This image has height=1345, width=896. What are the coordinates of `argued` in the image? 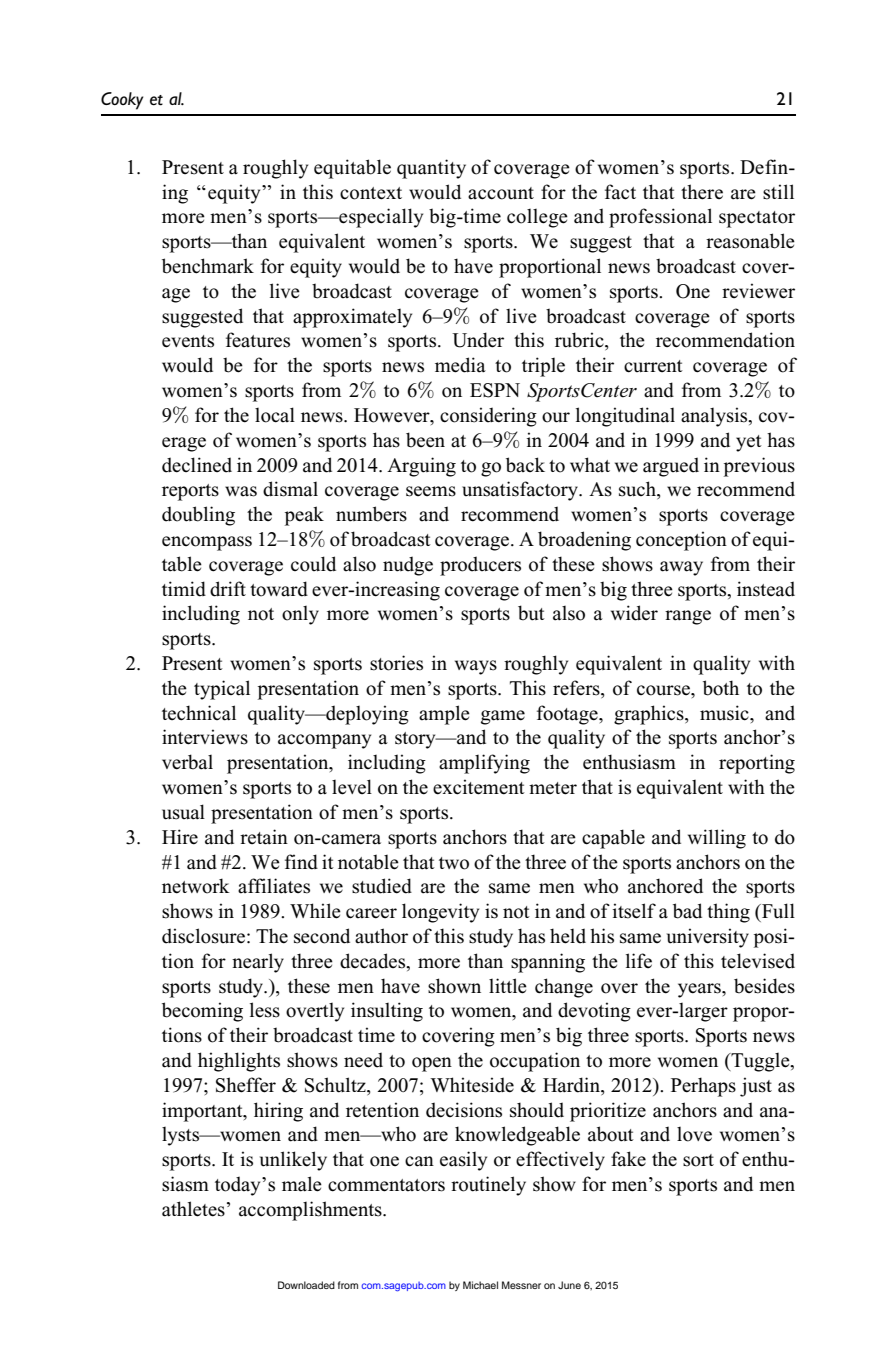 It's located at (671, 467).
